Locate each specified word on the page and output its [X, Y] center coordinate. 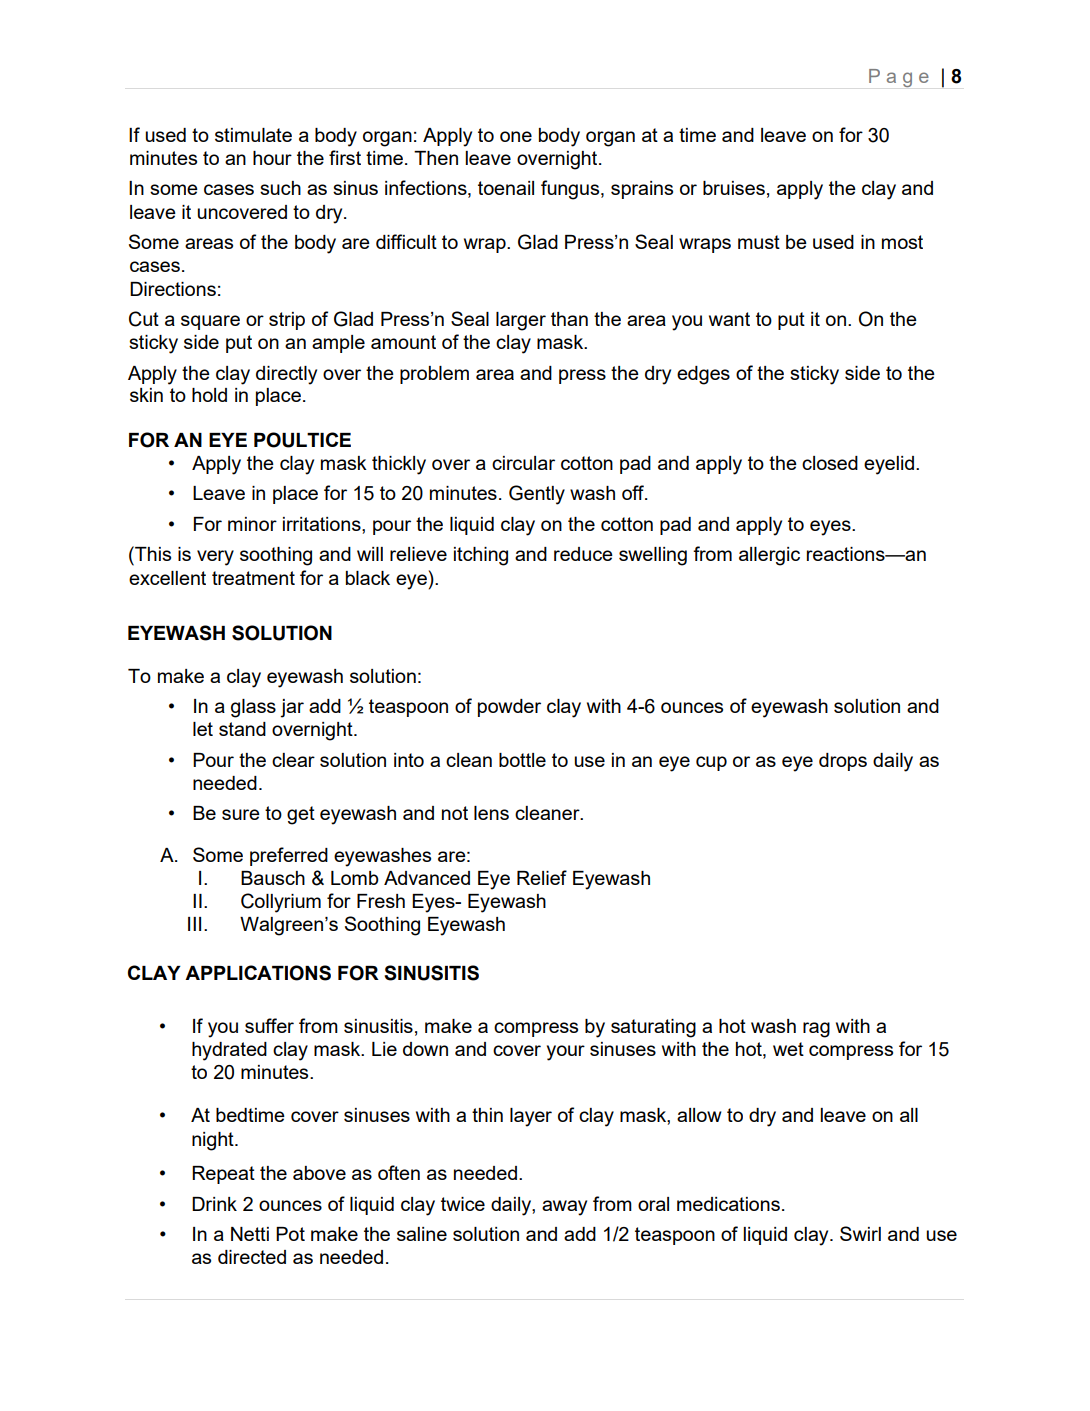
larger [521, 321]
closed [830, 463]
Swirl [860, 1233]
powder [509, 708]
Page [899, 78]
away [564, 1208]
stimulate [253, 135]
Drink [214, 1204]
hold [209, 395]
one [516, 136]
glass [253, 708]
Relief [542, 877]
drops [843, 762]
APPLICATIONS [258, 973]
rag [816, 1030]
